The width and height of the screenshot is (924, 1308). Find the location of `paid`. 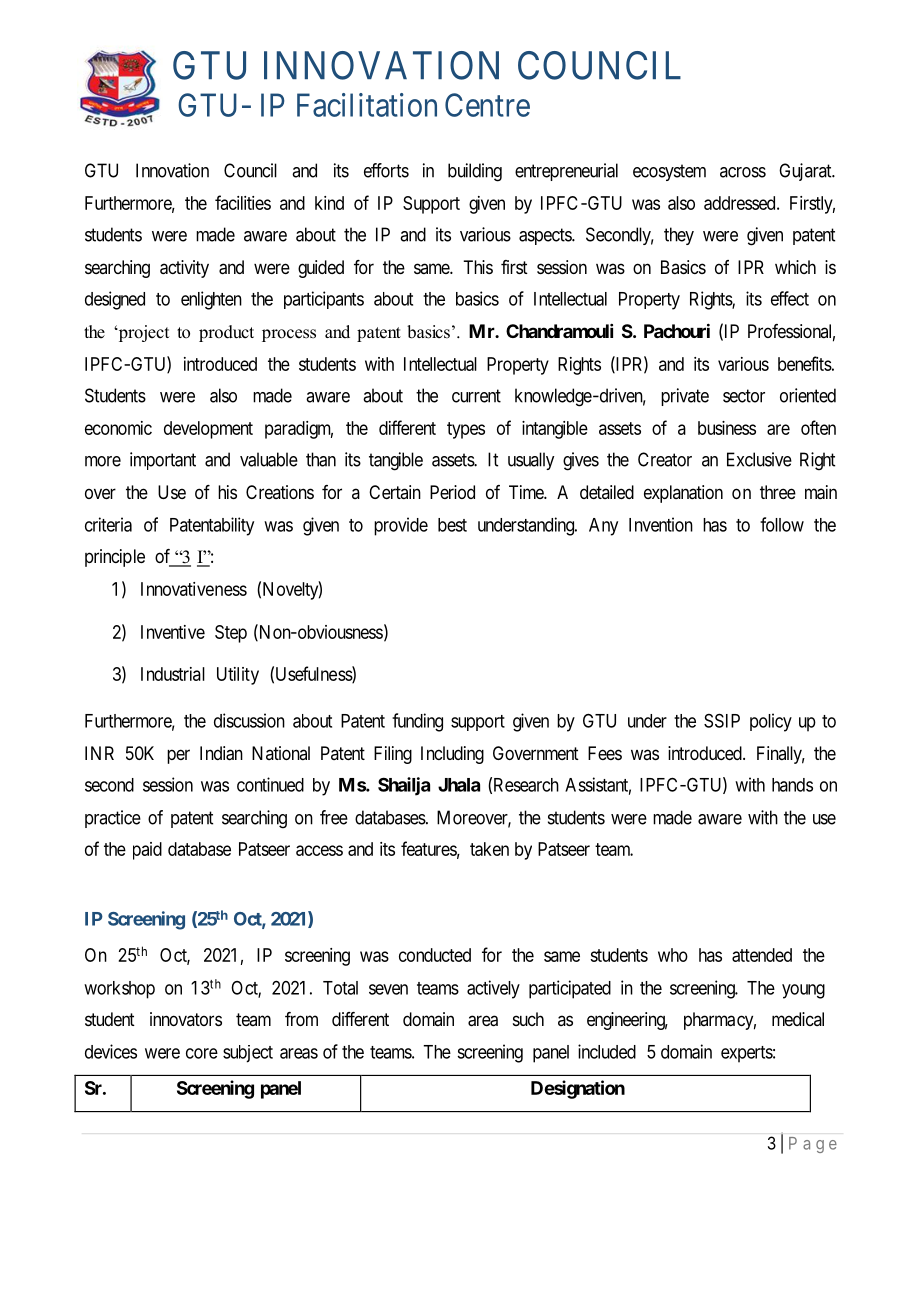

paid is located at coordinates (147, 851).
